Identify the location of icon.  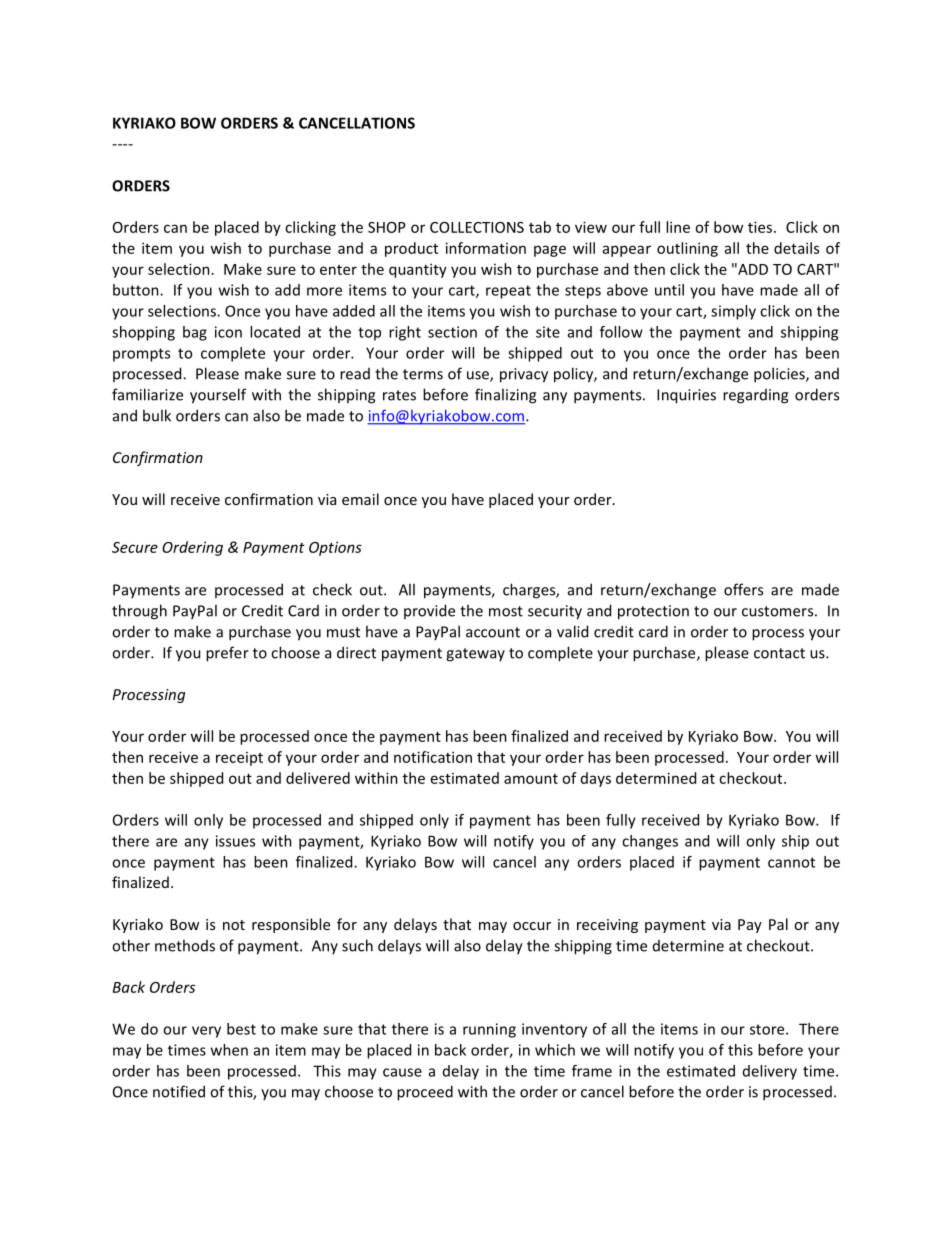
(228, 332).
